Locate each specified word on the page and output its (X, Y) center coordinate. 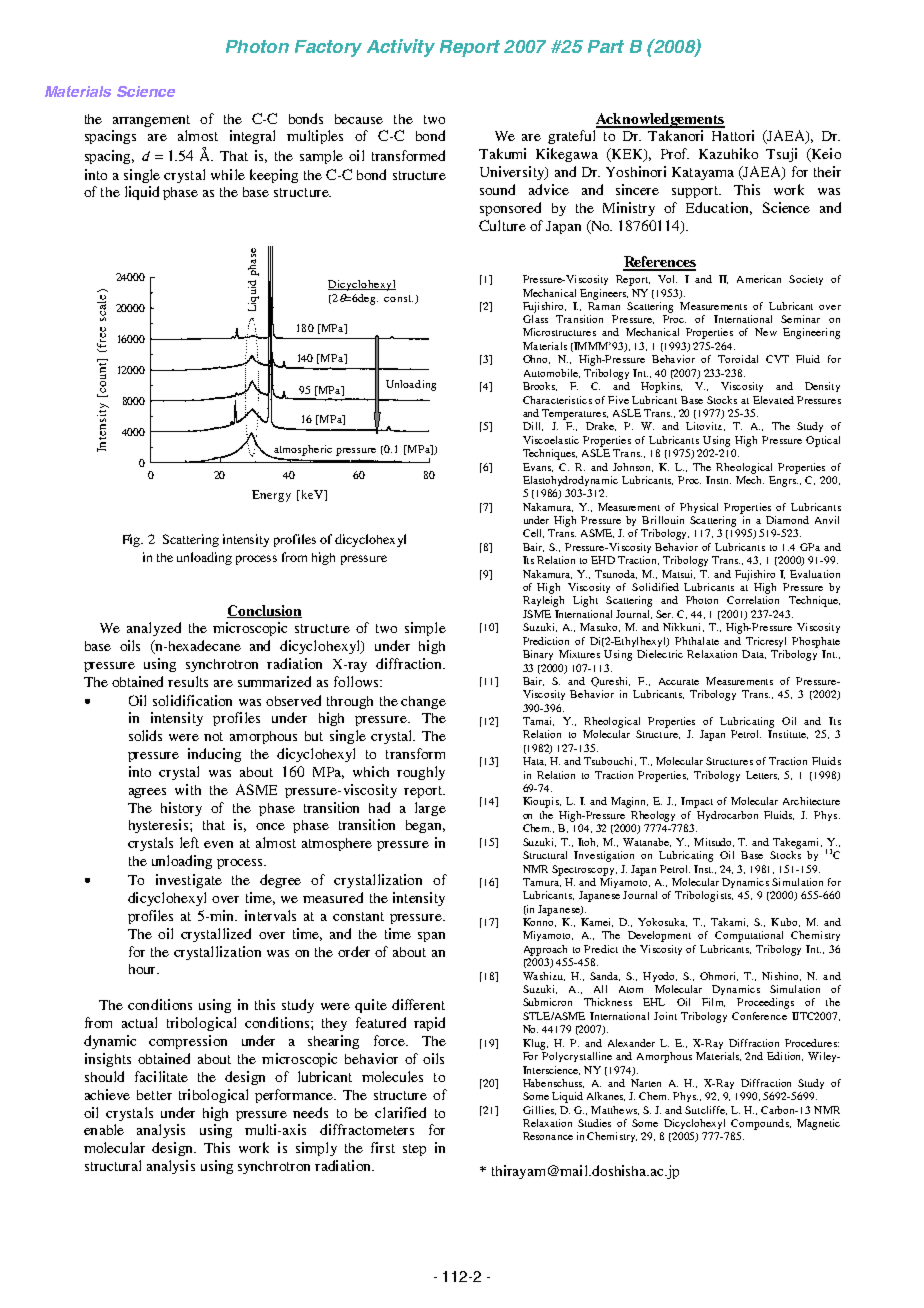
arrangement (151, 121)
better (154, 1095)
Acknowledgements (660, 120)
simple (425, 629)
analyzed (154, 629)
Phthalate (697, 641)
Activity (401, 48)
